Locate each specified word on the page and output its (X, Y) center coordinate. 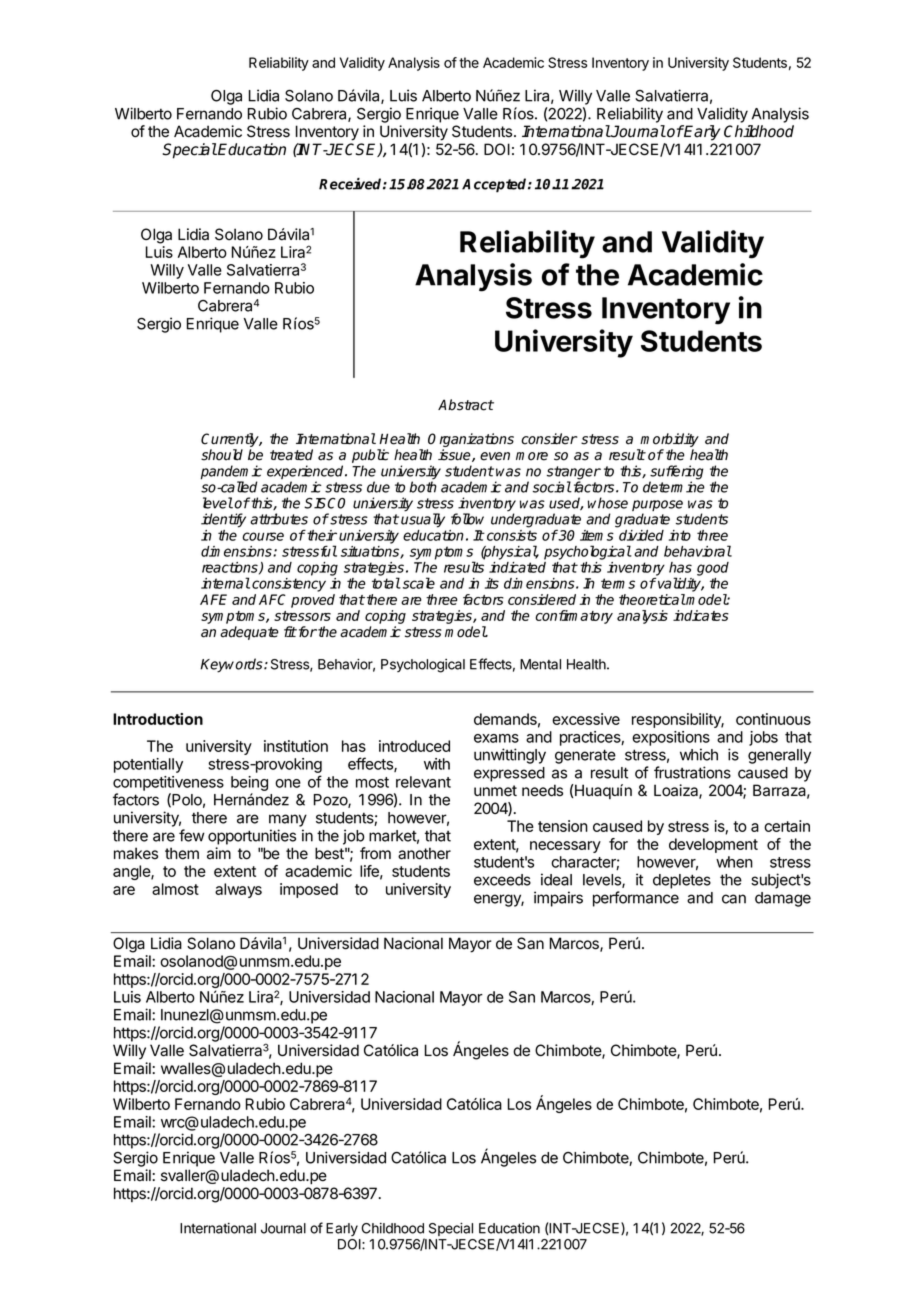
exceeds (502, 880)
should (222, 455)
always (238, 890)
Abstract (466, 405)
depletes (682, 881)
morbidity (669, 441)
